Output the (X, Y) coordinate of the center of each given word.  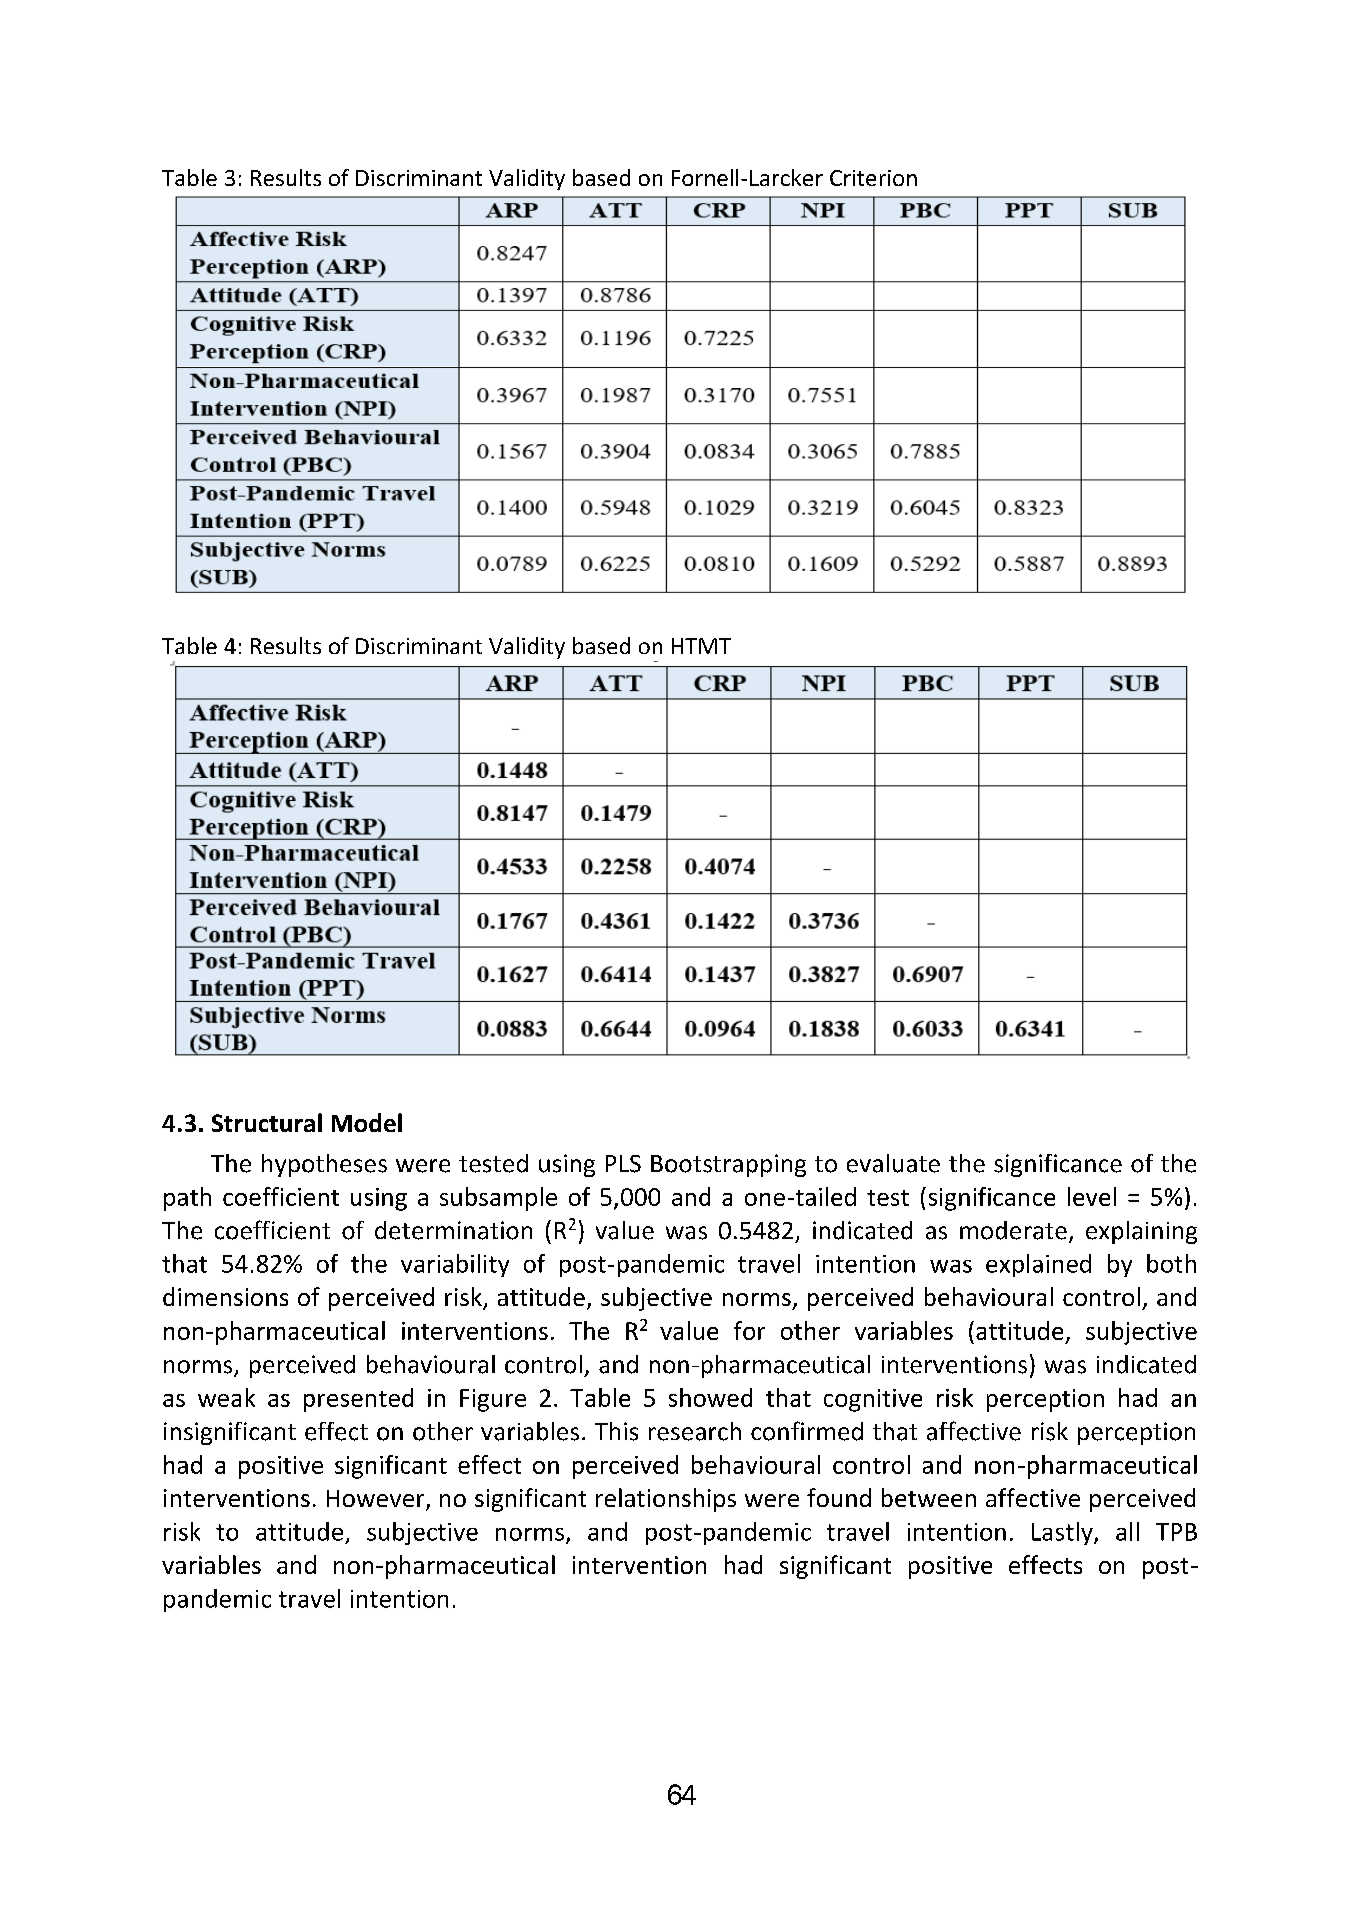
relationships (666, 1500)
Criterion (873, 178)
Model (367, 1122)
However (377, 1500)
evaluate (893, 1163)
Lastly (1063, 1533)
